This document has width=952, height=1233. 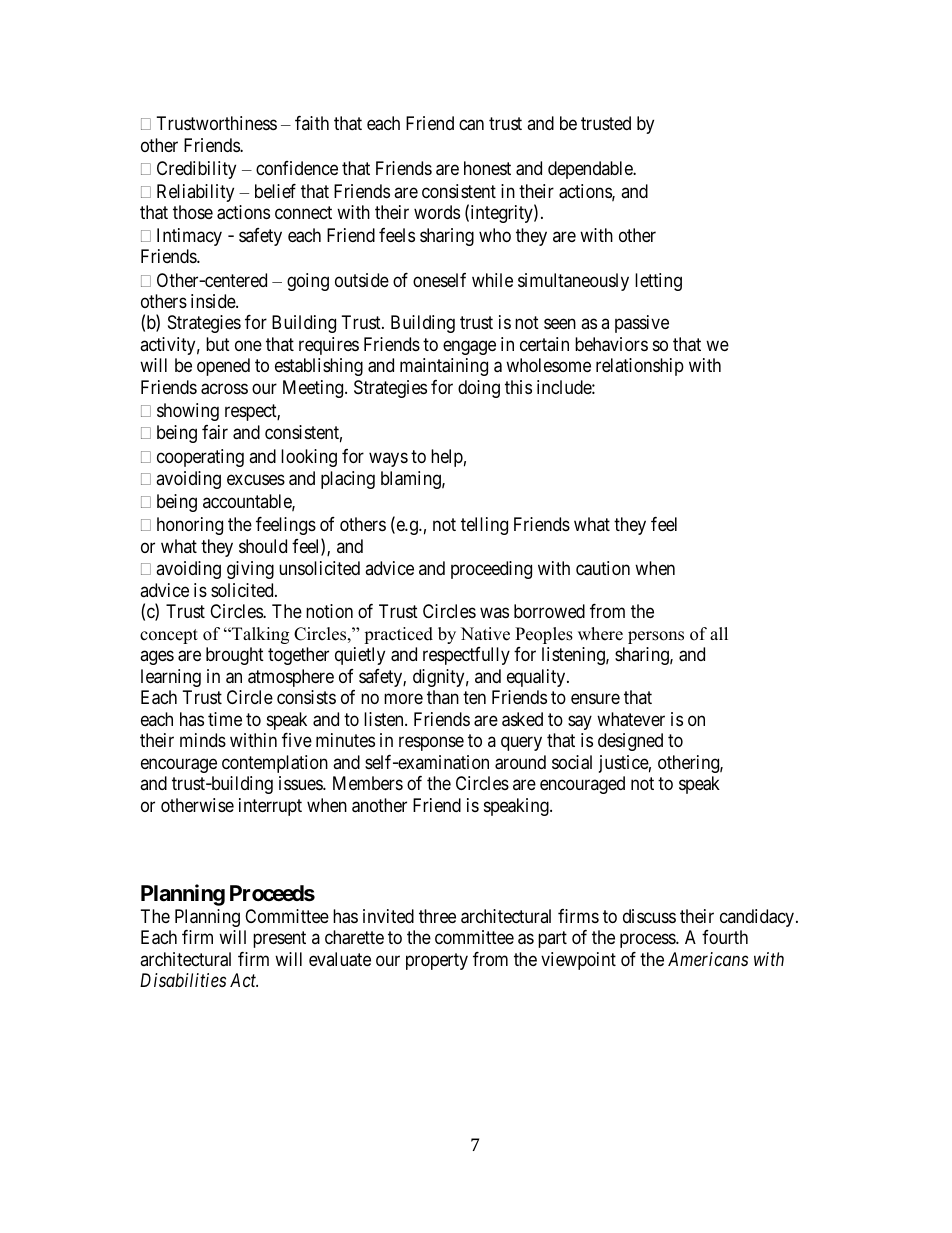 What do you see at coordinates (591, 170) in the document?
I see `dependable` at bounding box center [591, 170].
